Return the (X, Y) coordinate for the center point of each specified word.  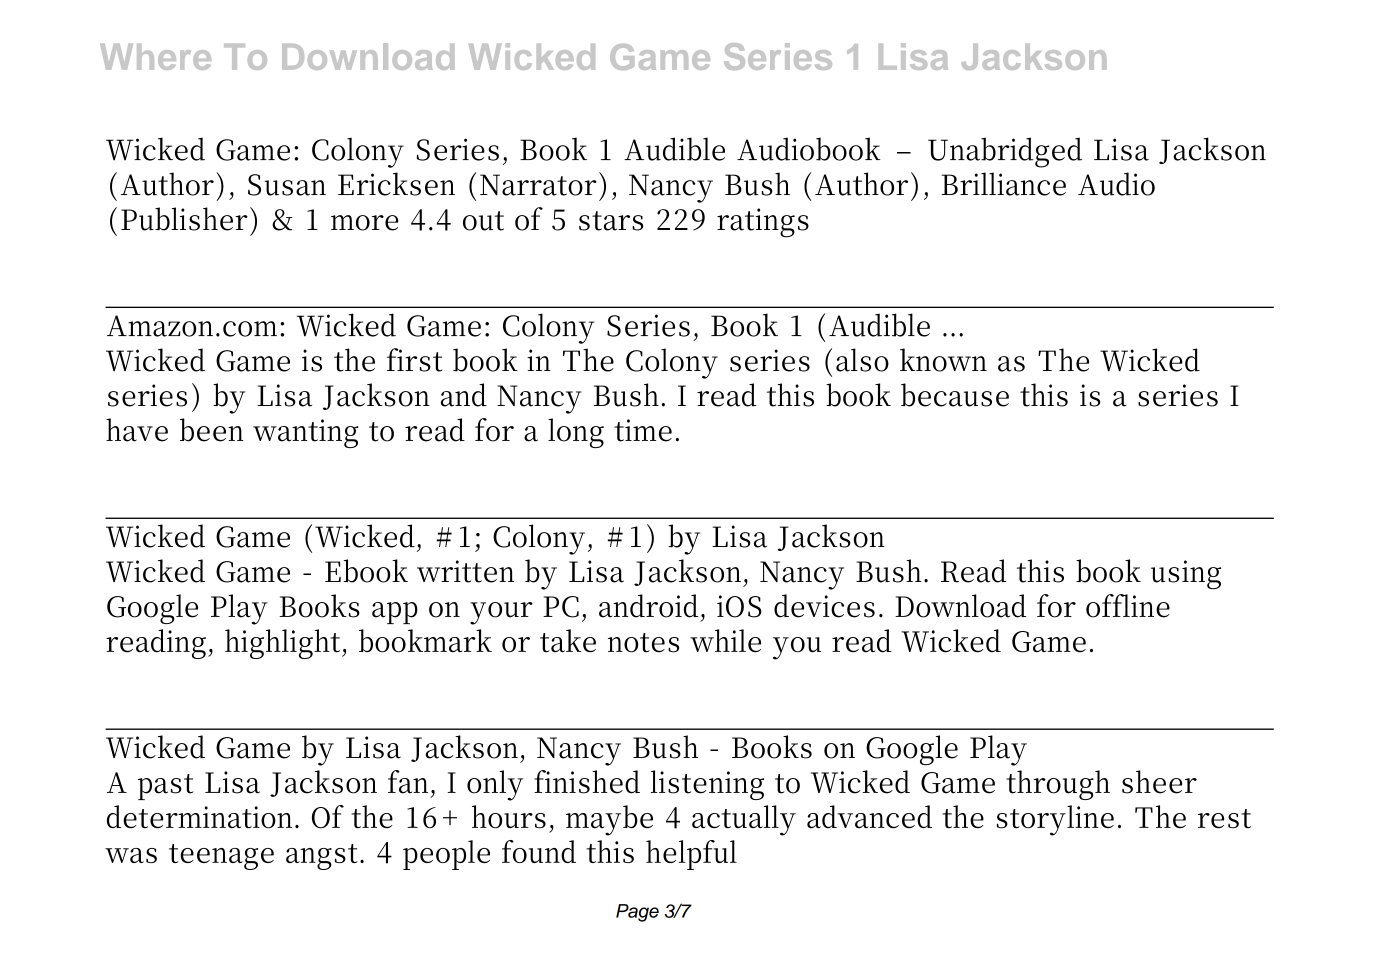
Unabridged (1005, 152)
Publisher (184, 219)
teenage (221, 857)
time (643, 430)
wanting (305, 433)
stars (611, 221)
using (1186, 575)
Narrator (538, 185)
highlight (282, 644)
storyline (1055, 820)
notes (643, 643)
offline (1128, 606)
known (943, 360)
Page (637, 913)
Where (155, 57)
